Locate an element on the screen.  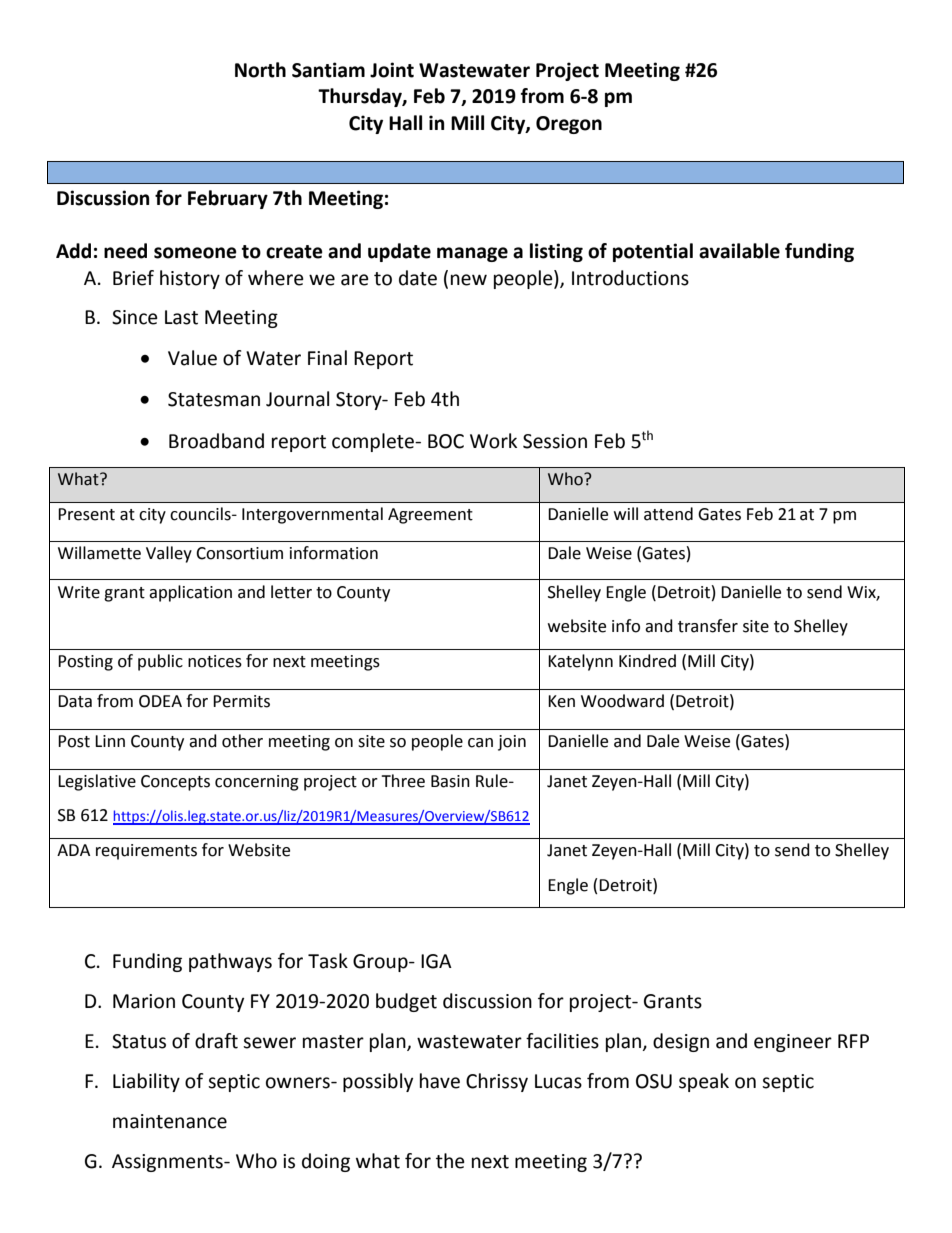
available is located at coordinates (739, 251).
